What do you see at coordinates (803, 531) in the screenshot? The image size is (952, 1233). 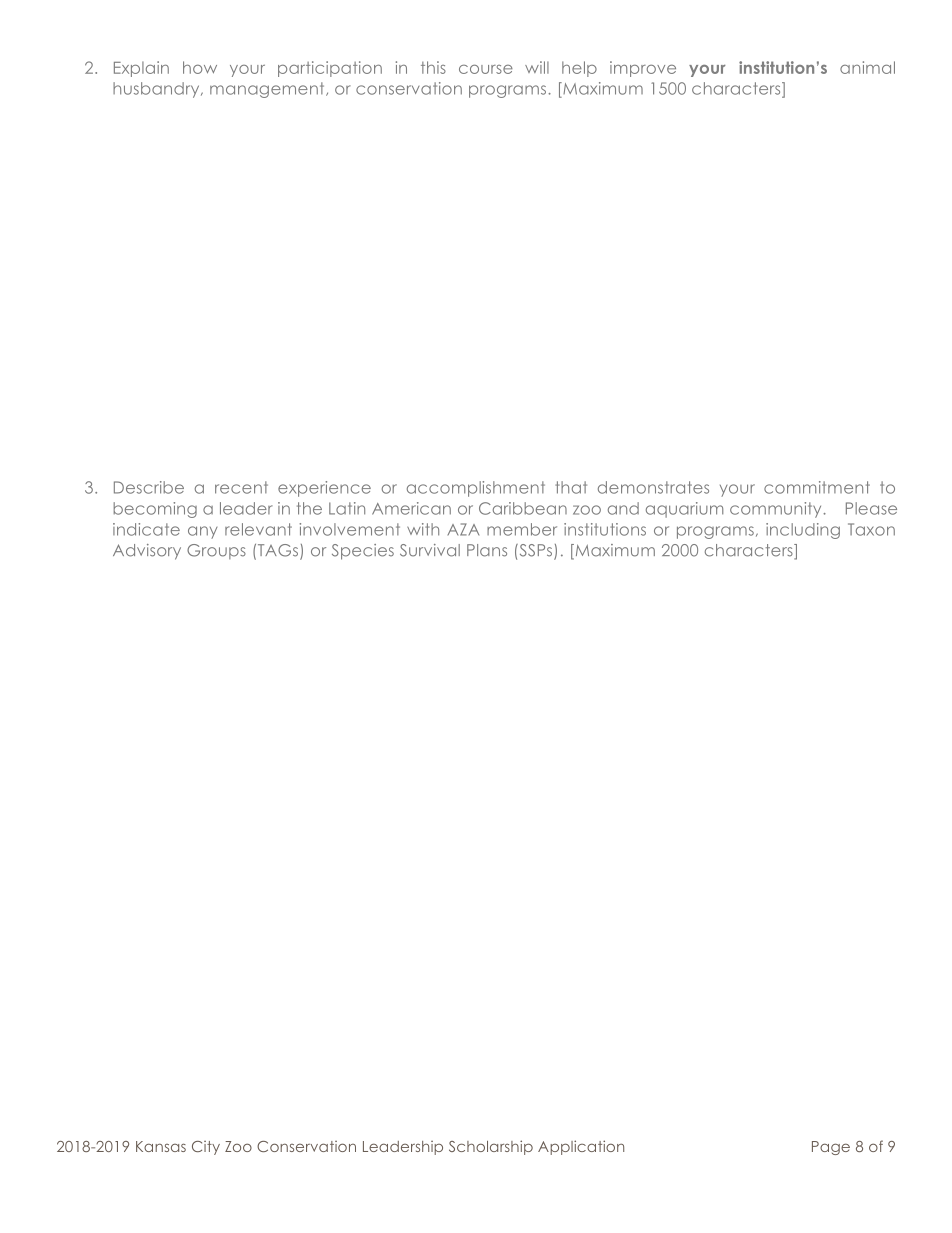 I see `including` at bounding box center [803, 531].
